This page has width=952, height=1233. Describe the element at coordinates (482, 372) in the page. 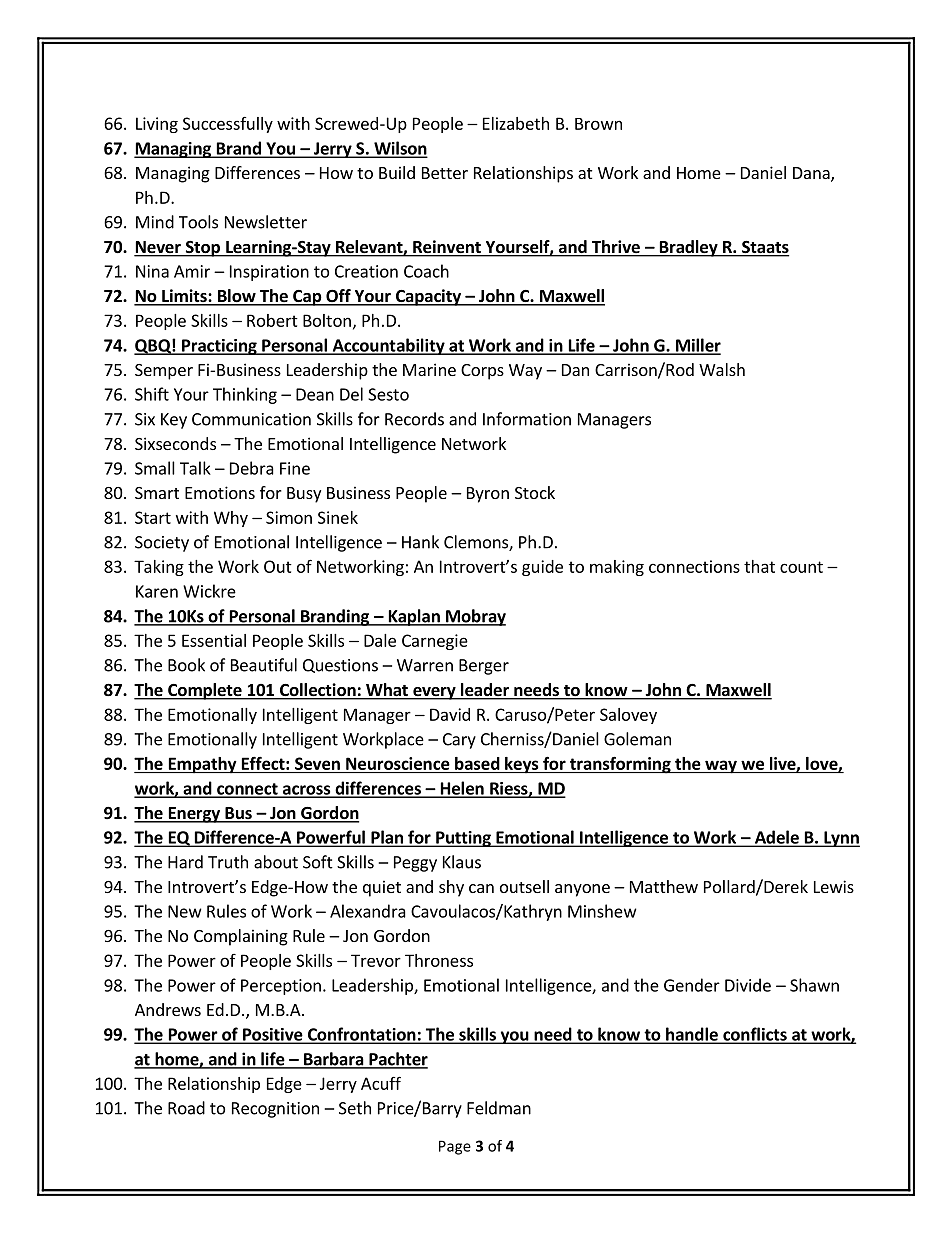

I see `Corps` at that location.
